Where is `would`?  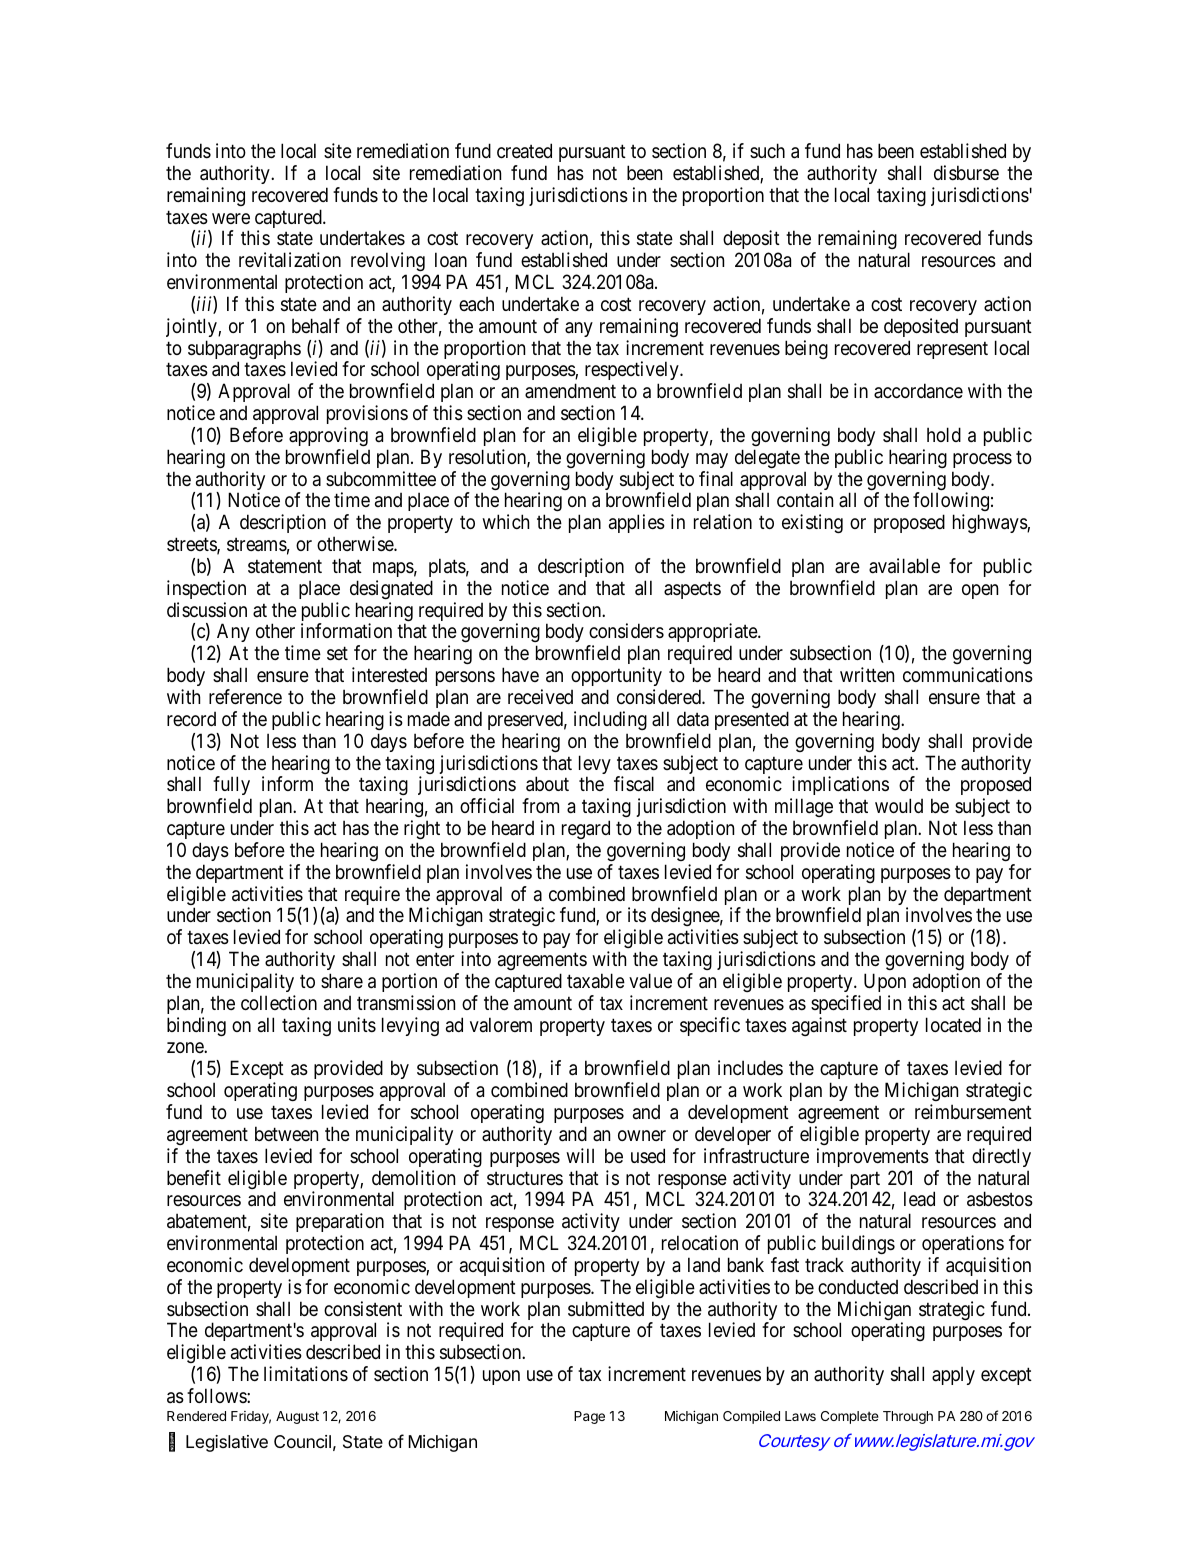 would is located at coordinates (899, 805).
